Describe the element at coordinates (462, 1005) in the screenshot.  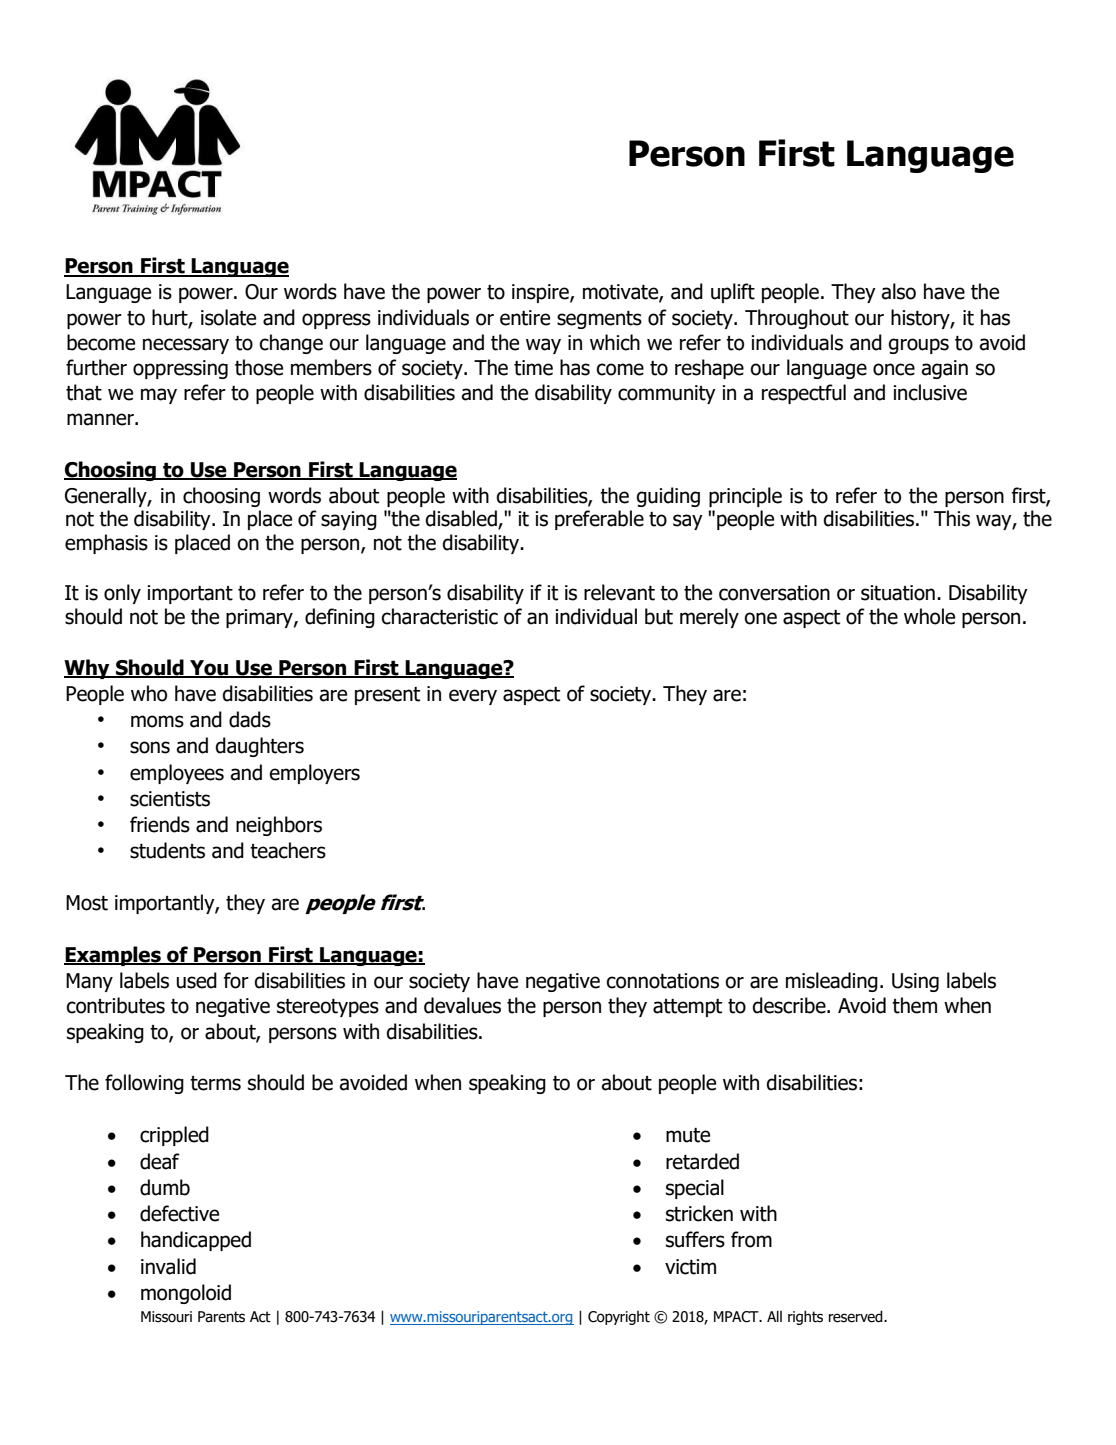
I see `devalues` at that location.
